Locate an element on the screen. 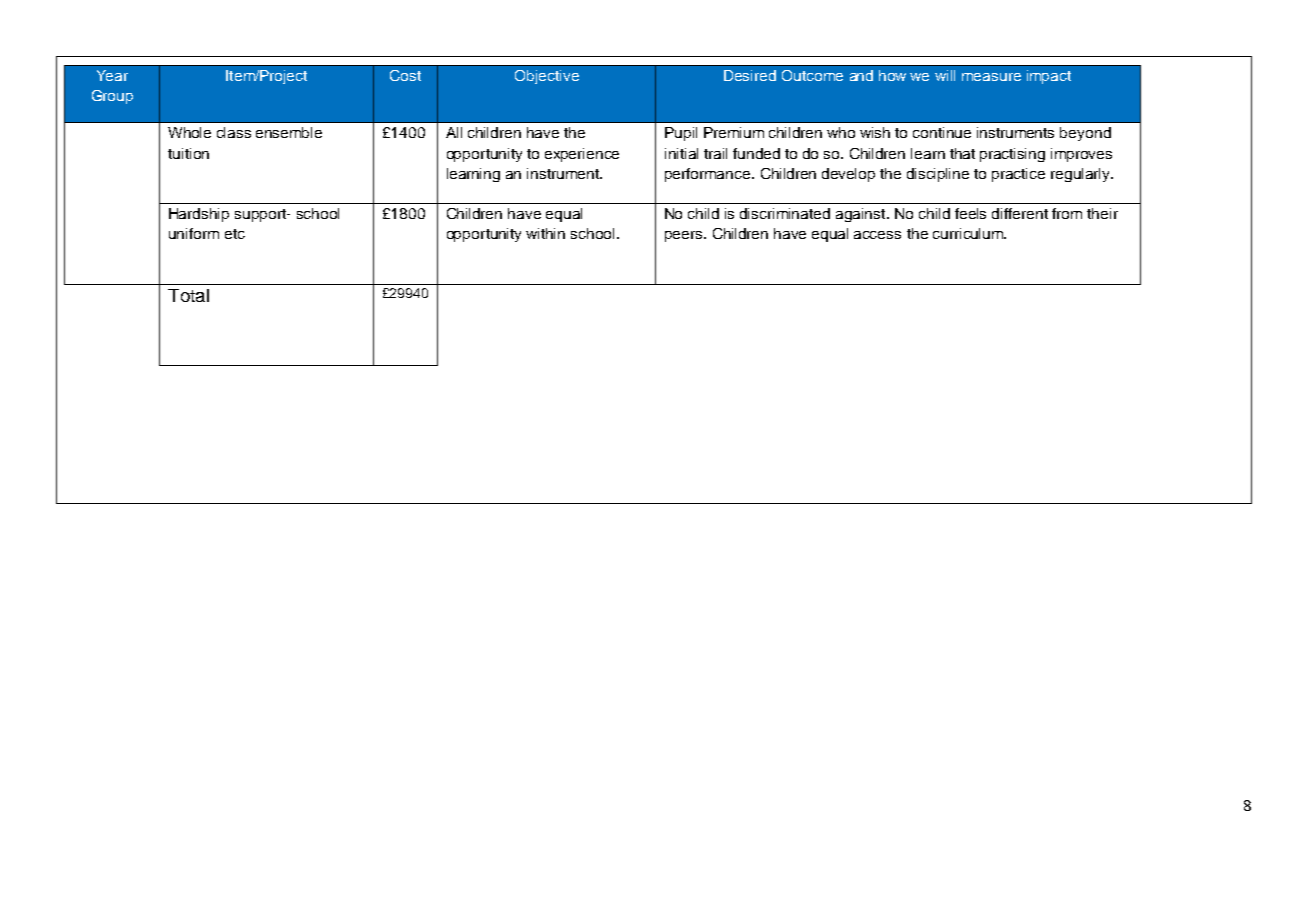  measure is located at coordinates (991, 77).
